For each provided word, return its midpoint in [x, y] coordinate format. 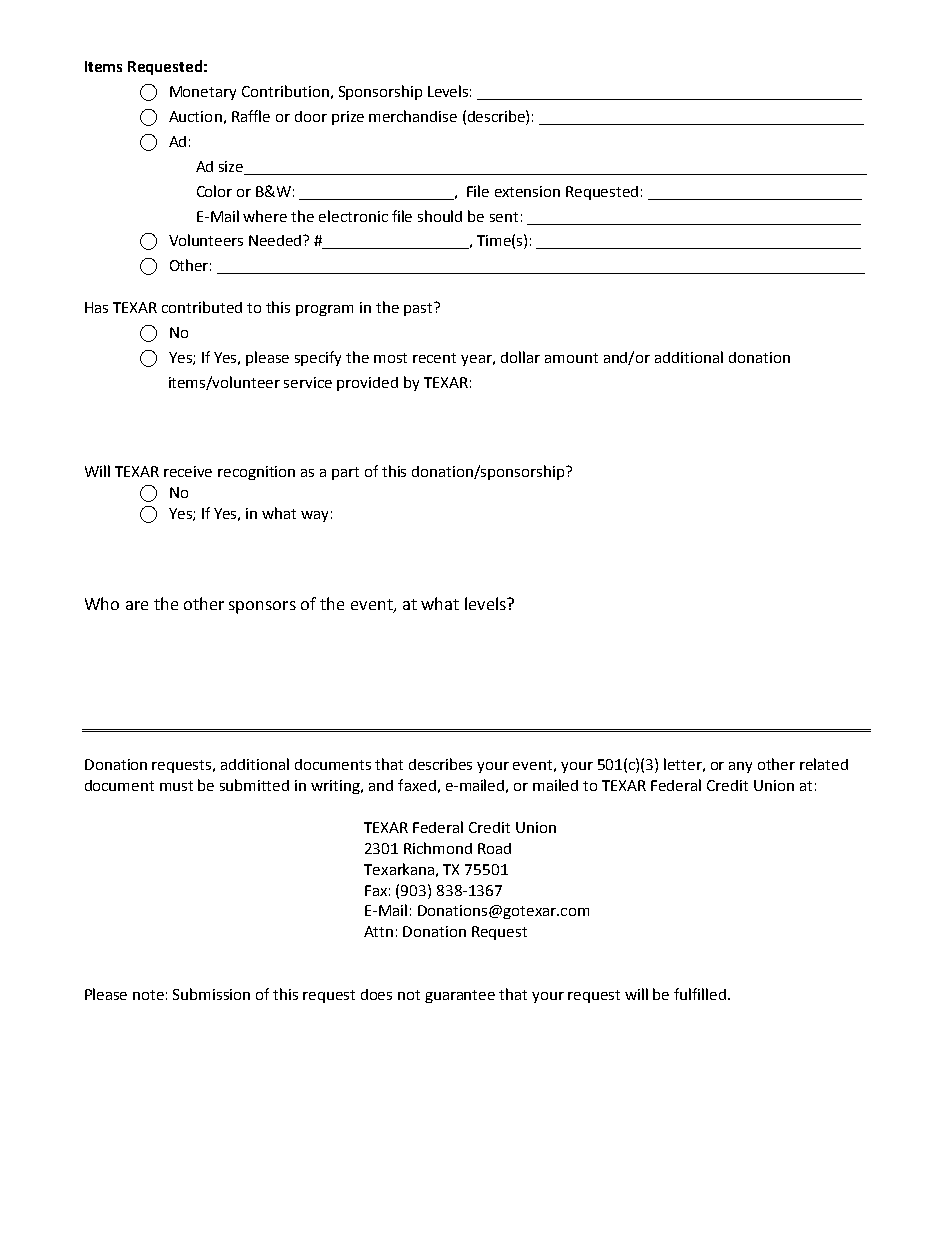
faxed [417, 785]
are [137, 605]
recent [434, 358]
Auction [195, 116]
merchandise [413, 116]
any [740, 767]
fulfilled [701, 994]
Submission [211, 994]
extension [527, 191]
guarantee [460, 996]
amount [571, 358]
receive [188, 471]
